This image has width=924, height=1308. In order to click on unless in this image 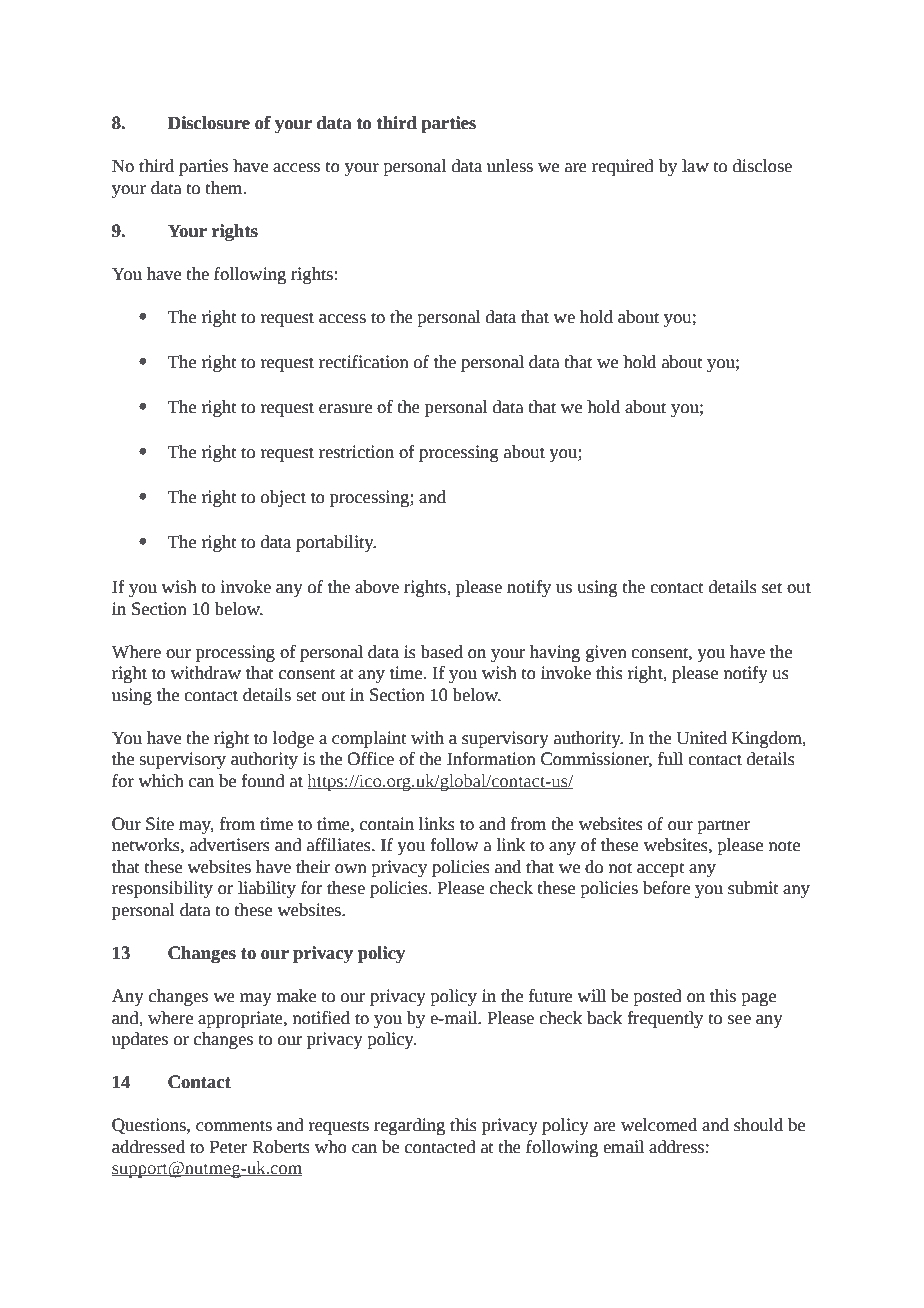, I will do `click(510, 166)`.
